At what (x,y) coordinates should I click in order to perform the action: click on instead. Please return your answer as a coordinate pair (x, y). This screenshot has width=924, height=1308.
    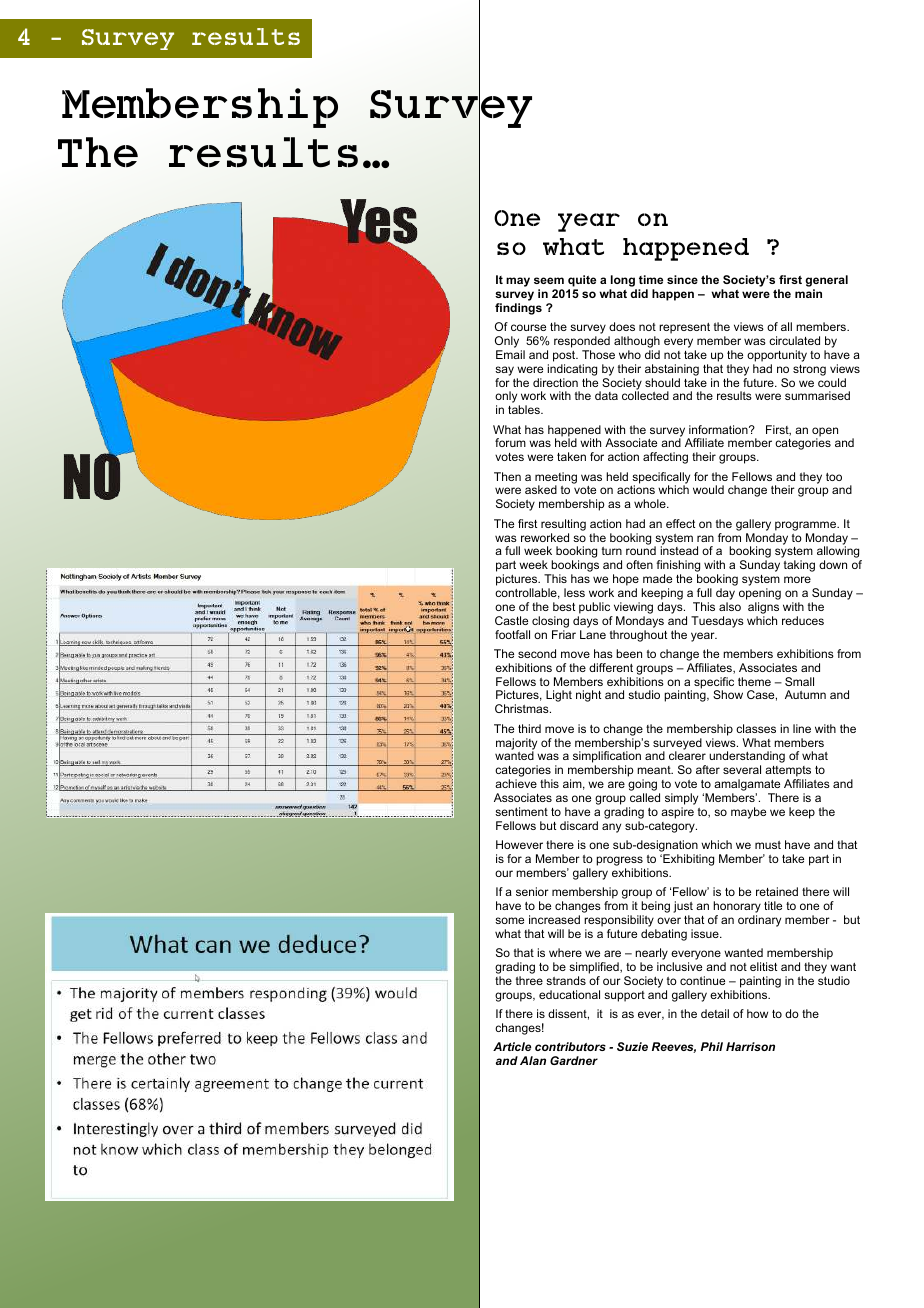
    Looking at the image, I should click on (679, 550).
